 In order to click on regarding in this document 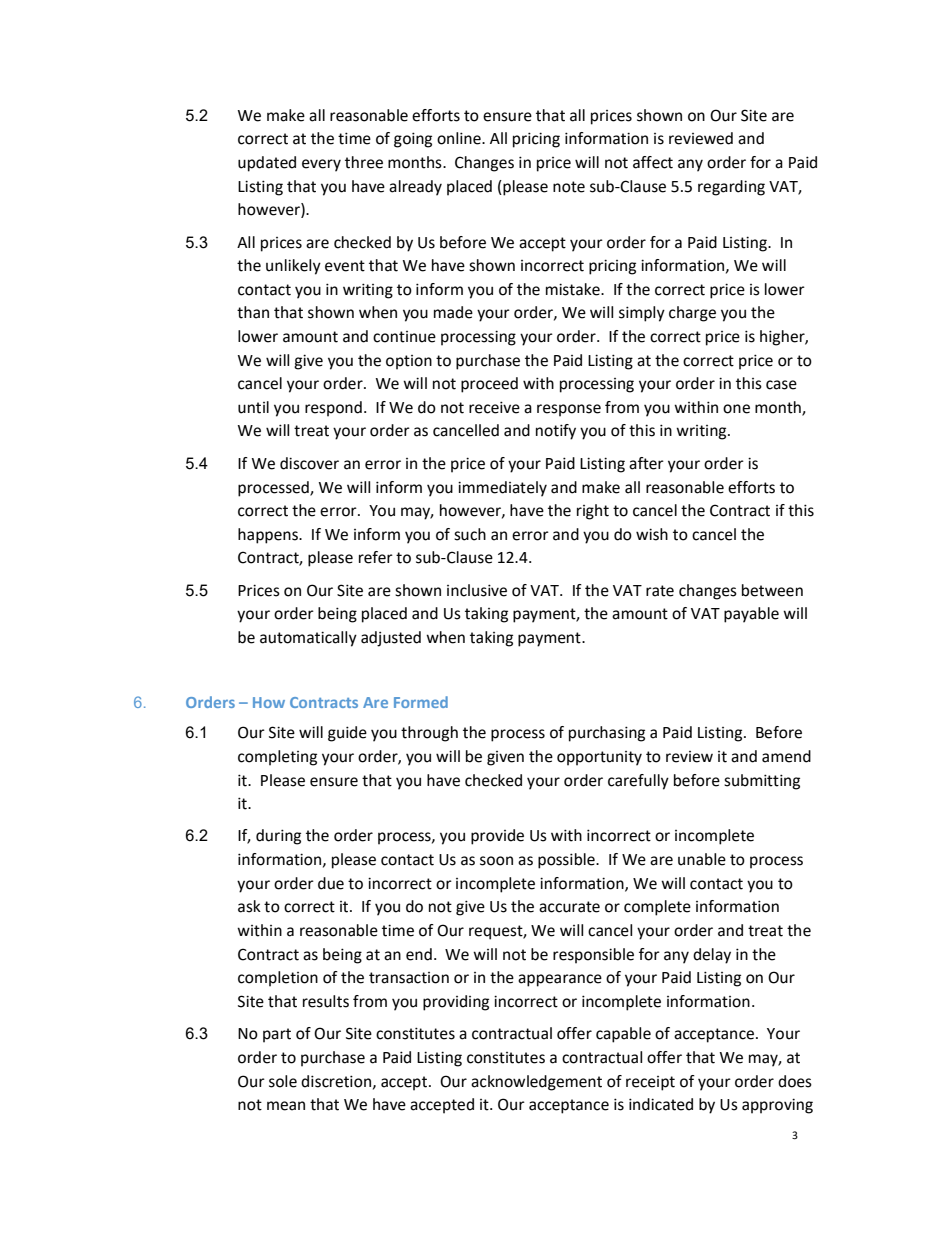, I will do `click(731, 188)`.
